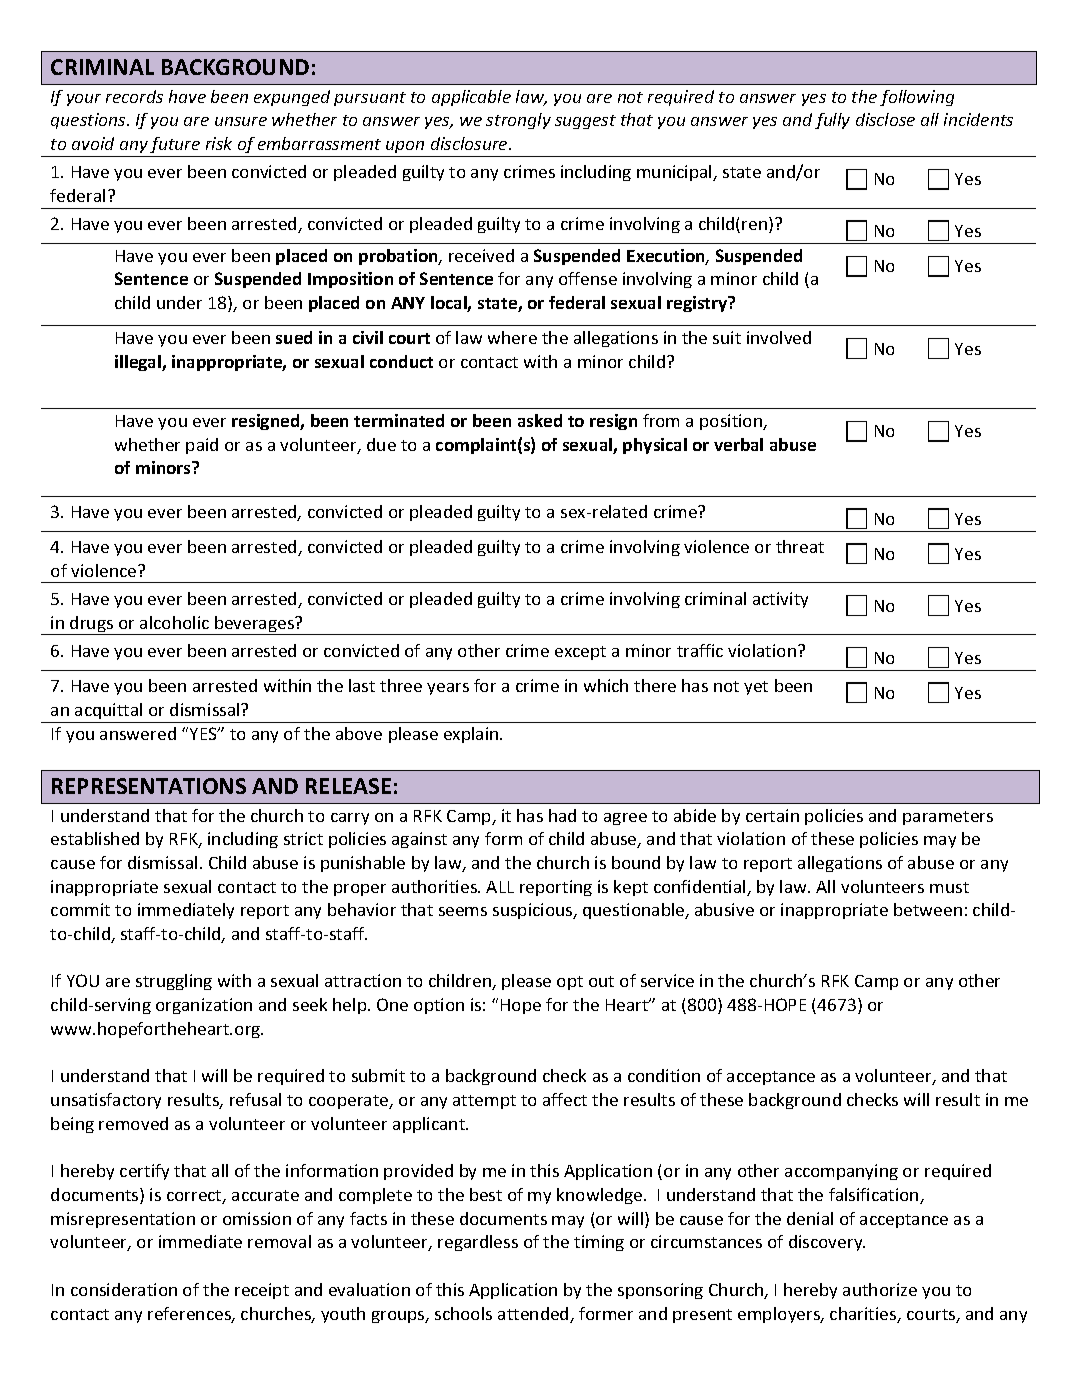  Describe the element at coordinates (124, 1289) in the image. I see `consideration` at that location.
